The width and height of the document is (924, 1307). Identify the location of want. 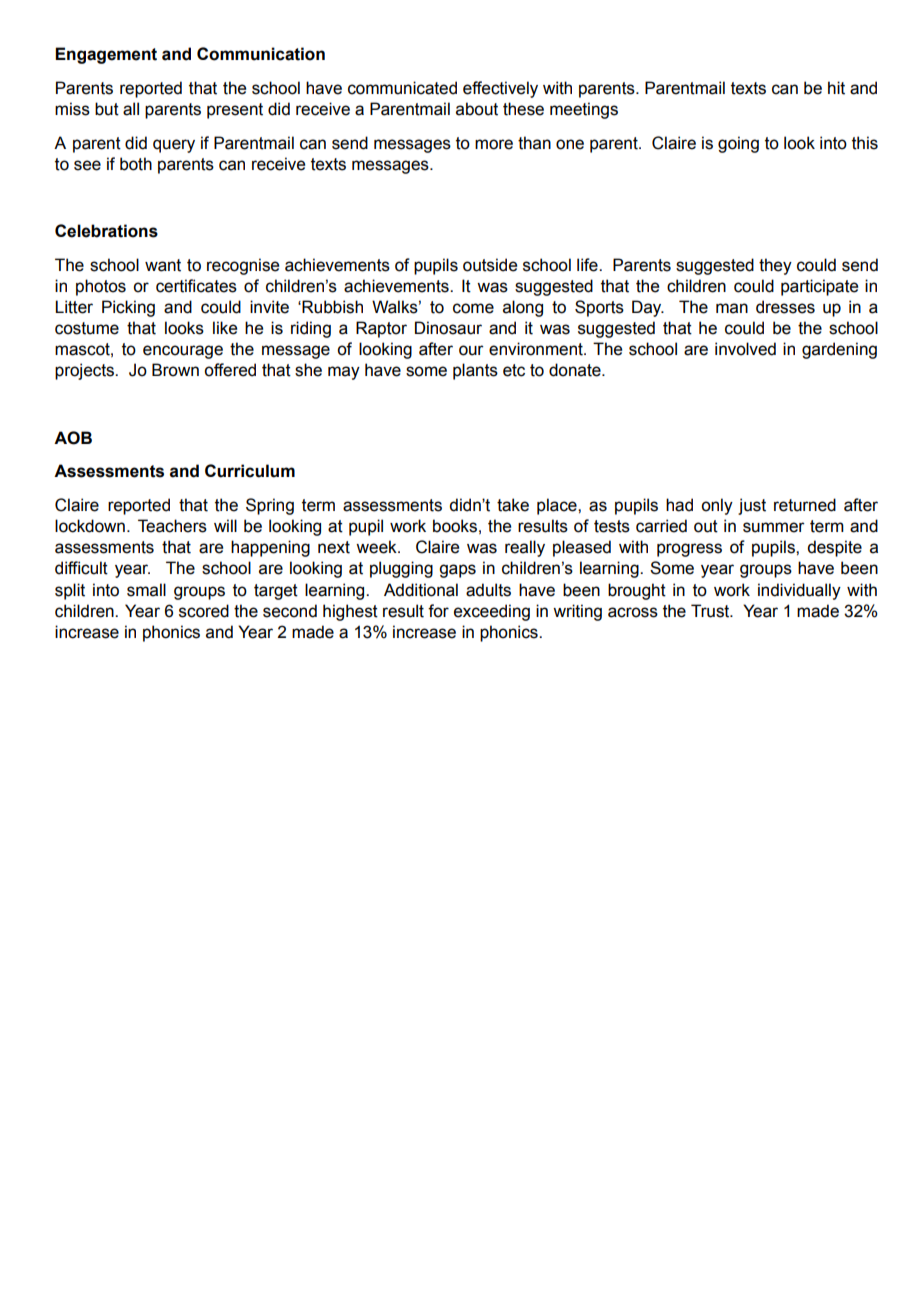
(163, 265).
